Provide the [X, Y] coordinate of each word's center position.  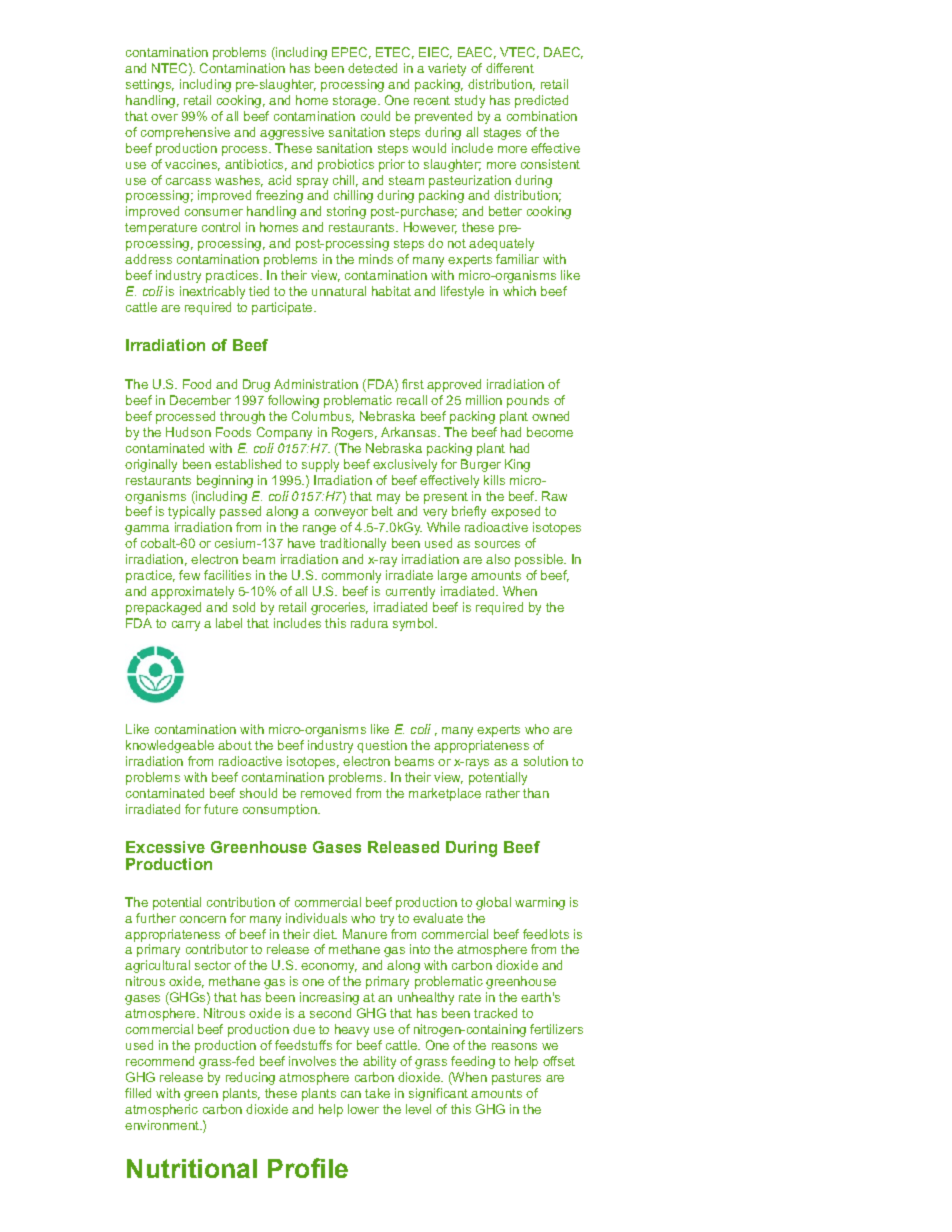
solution [546, 761]
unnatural [339, 291]
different [510, 68]
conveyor [341, 514]
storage [356, 102]
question [382, 746]
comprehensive [185, 133]
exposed [515, 512]
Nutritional [192, 1168]
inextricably [212, 292]
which [519, 291]
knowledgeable [170, 746]
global [493, 903]
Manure [365, 934]
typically [191, 512]
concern [203, 919]
